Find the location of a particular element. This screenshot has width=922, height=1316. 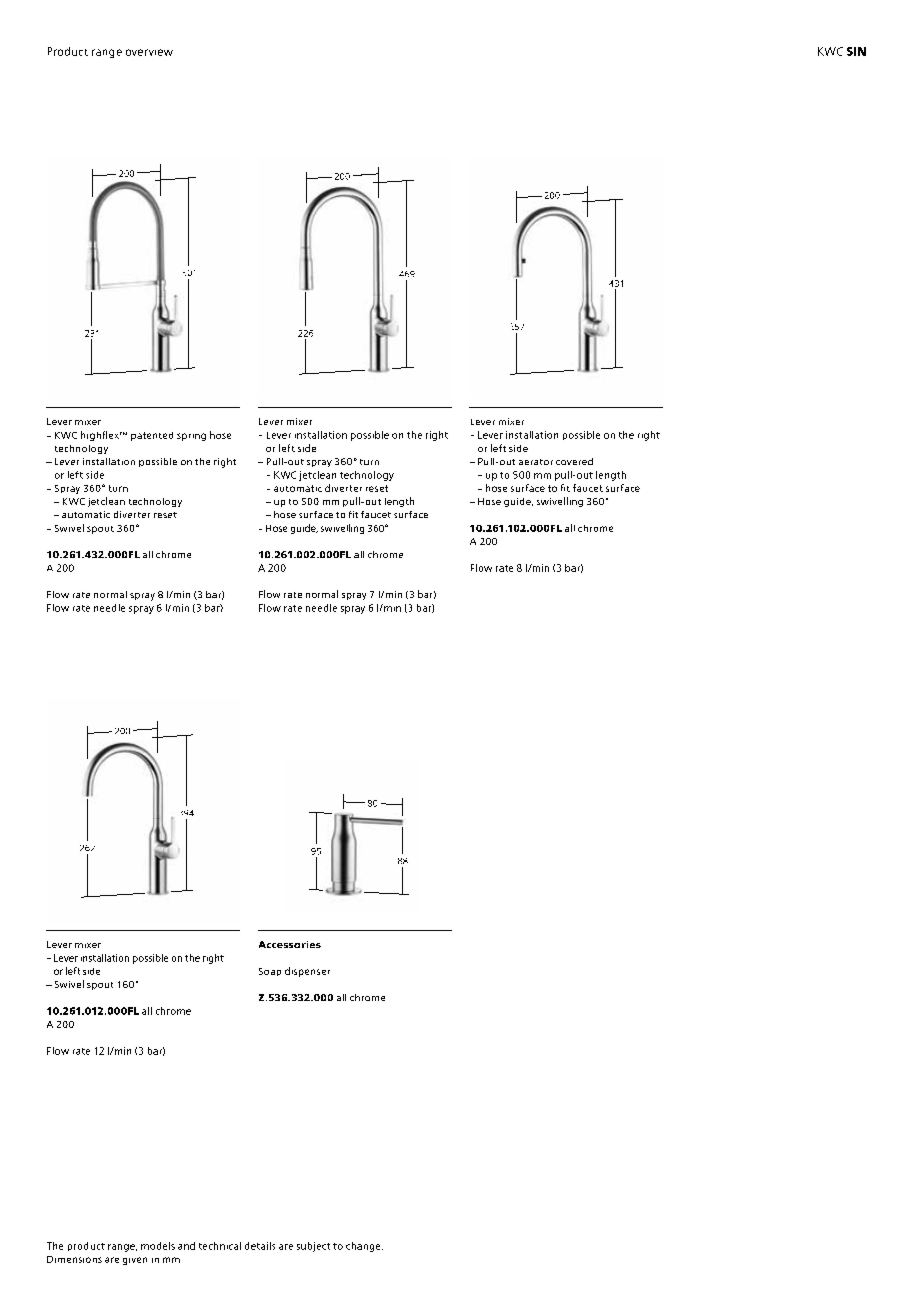

spring is located at coordinates (191, 437).
